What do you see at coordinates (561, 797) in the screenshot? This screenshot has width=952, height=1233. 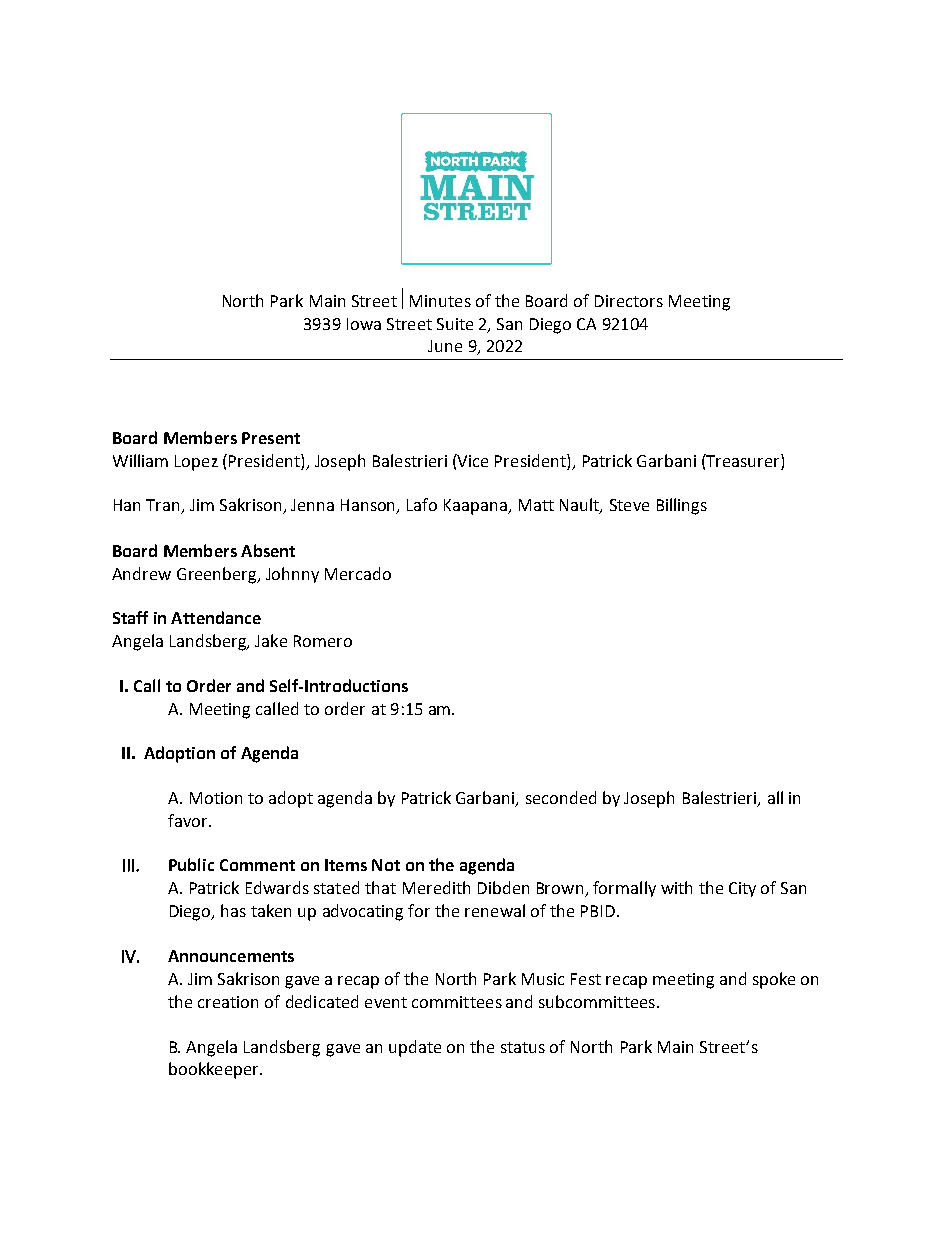 I see `seconded` at bounding box center [561, 797].
